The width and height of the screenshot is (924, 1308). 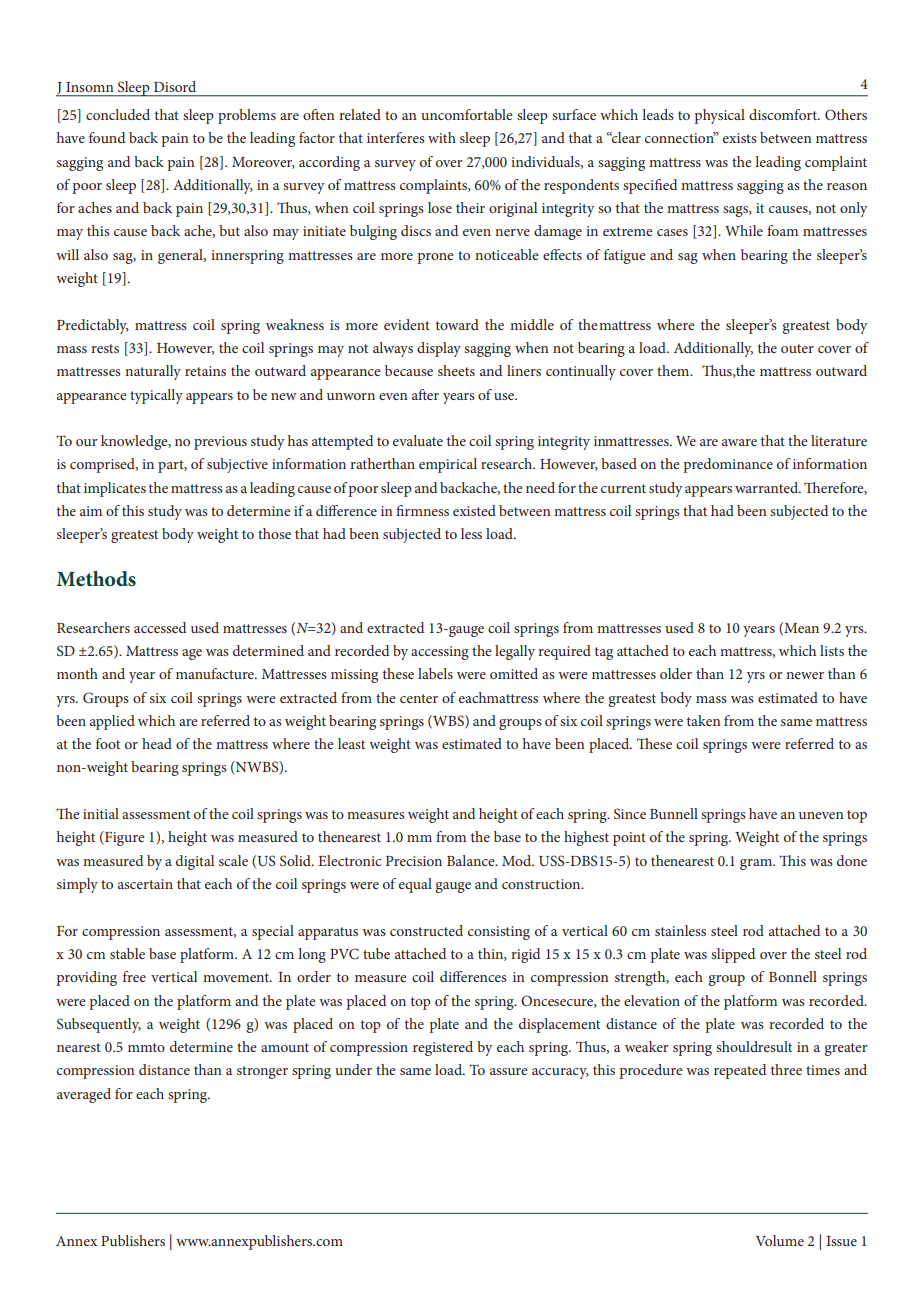 What do you see at coordinates (123, 838) in the screenshot?
I see `Figure` at bounding box center [123, 838].
